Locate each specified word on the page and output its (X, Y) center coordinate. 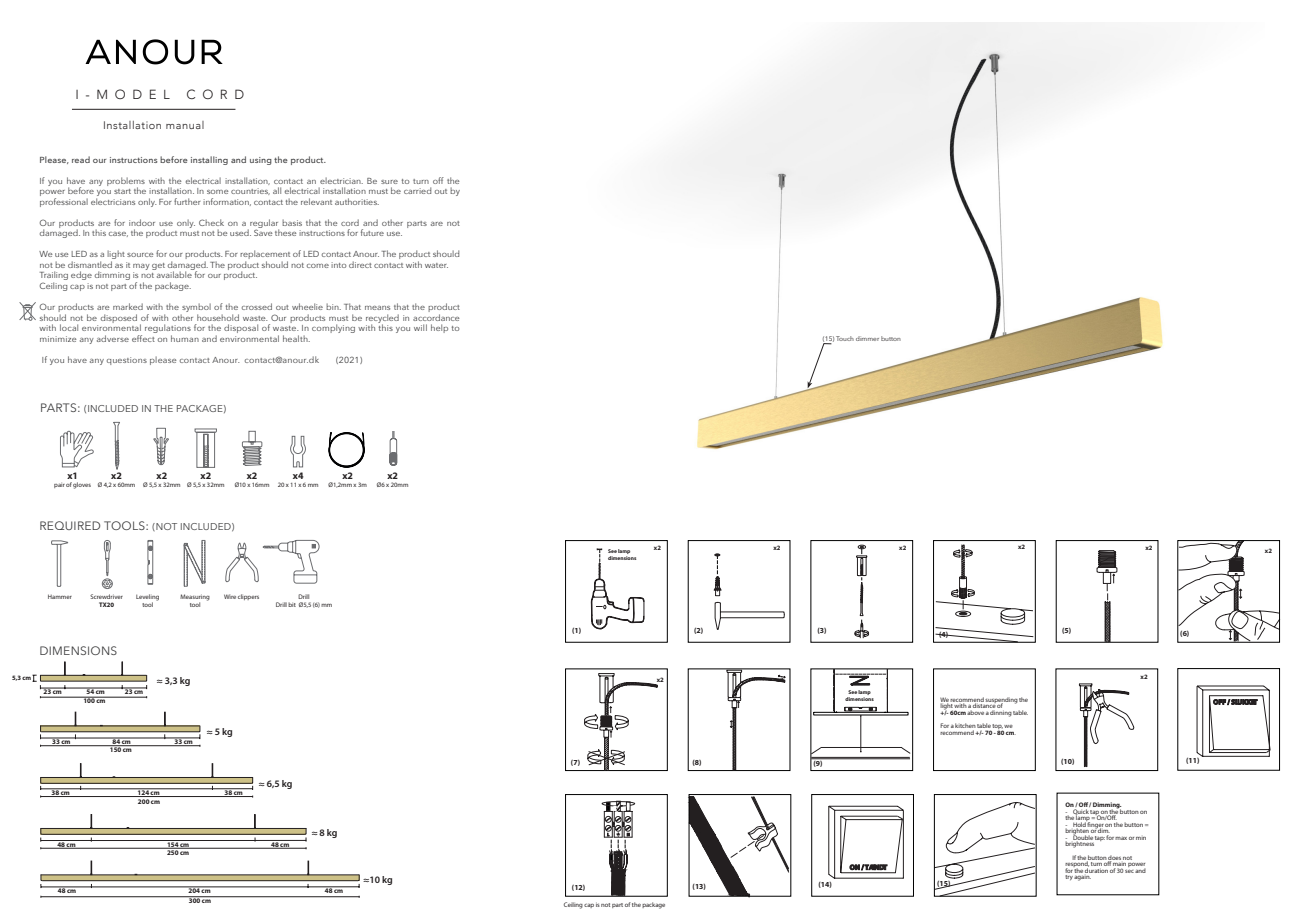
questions (127, 361)
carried (417, 190)
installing (209, 160)
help (439, 328)
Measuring (195, 598)
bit (292, 604)
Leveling (147, 598)
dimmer (867, 338)
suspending (1001, 701)
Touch (845, 338)
